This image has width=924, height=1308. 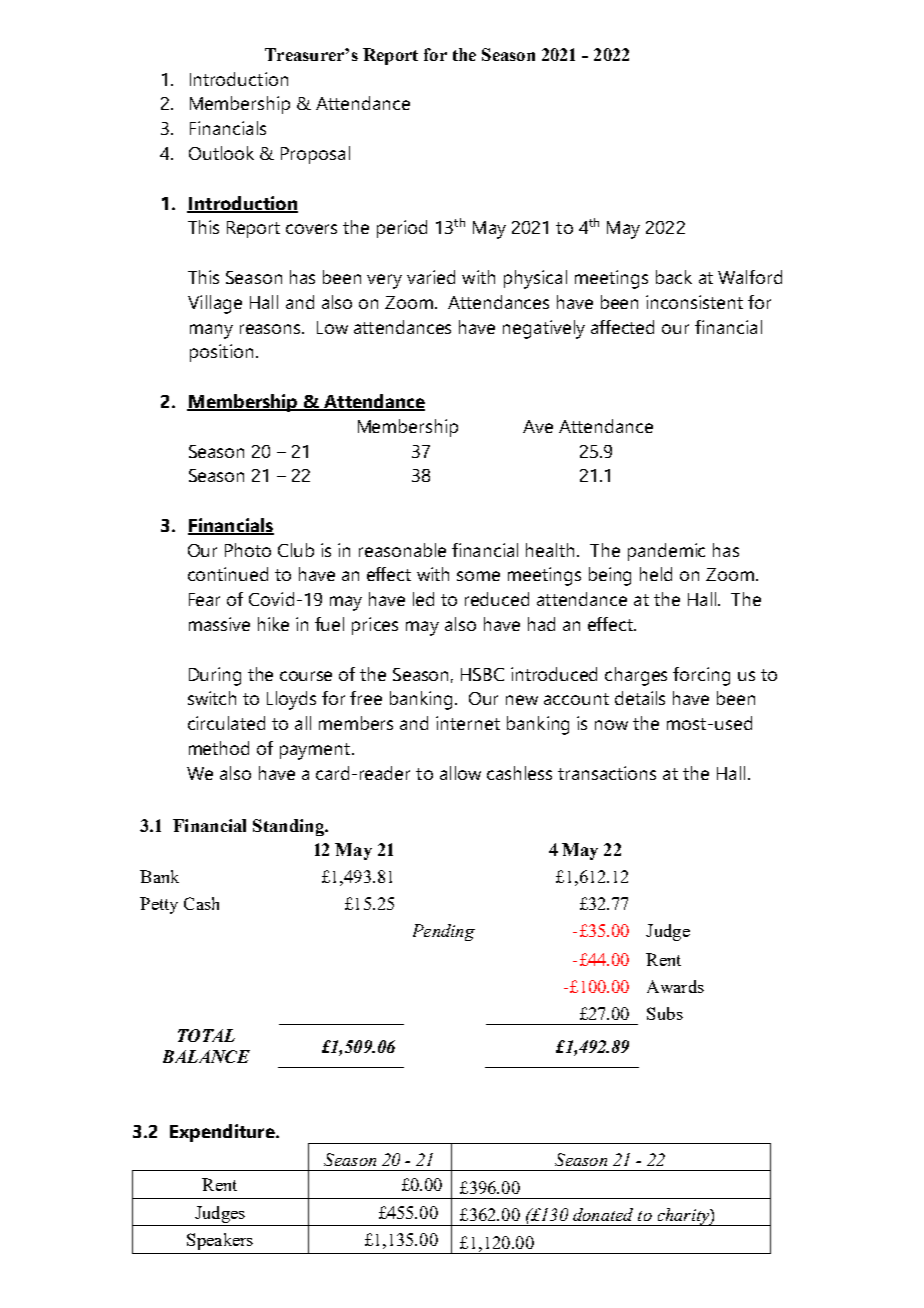 I want to click on TOTAL, so click(x=206, y=1035).
